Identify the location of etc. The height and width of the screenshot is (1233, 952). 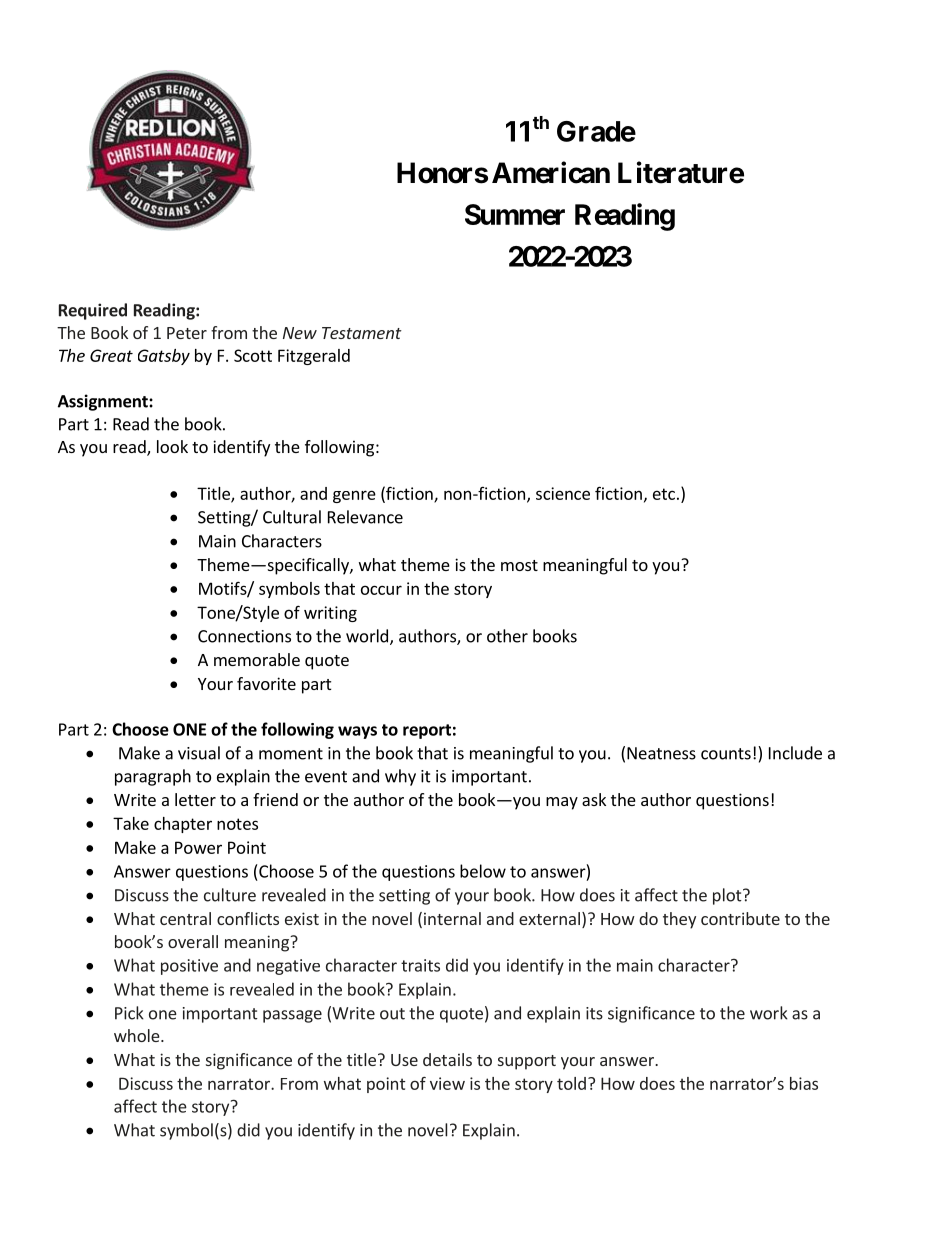
(664, 494).
